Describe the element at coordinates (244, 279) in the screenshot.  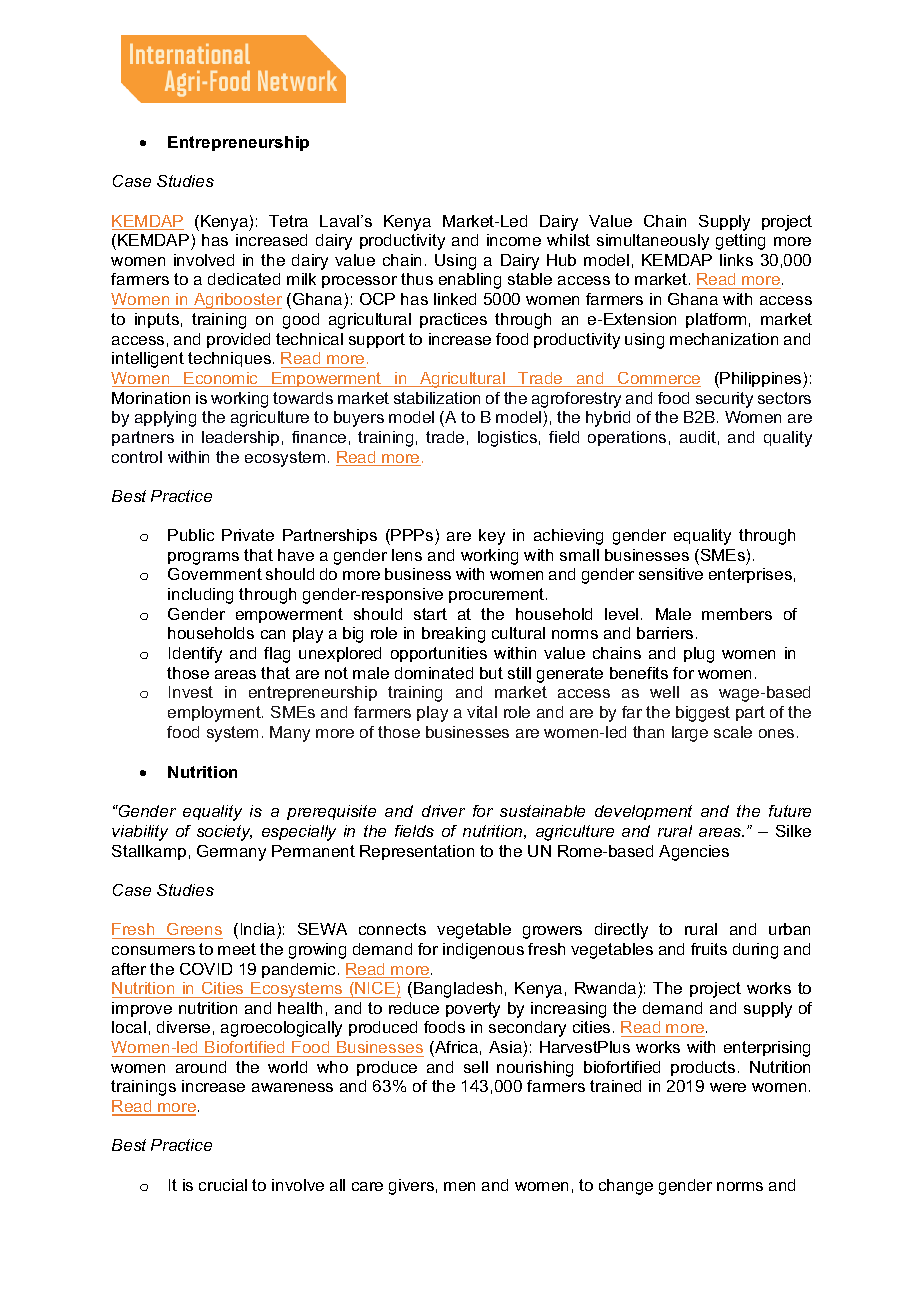
I see `dedicated` at that location.
